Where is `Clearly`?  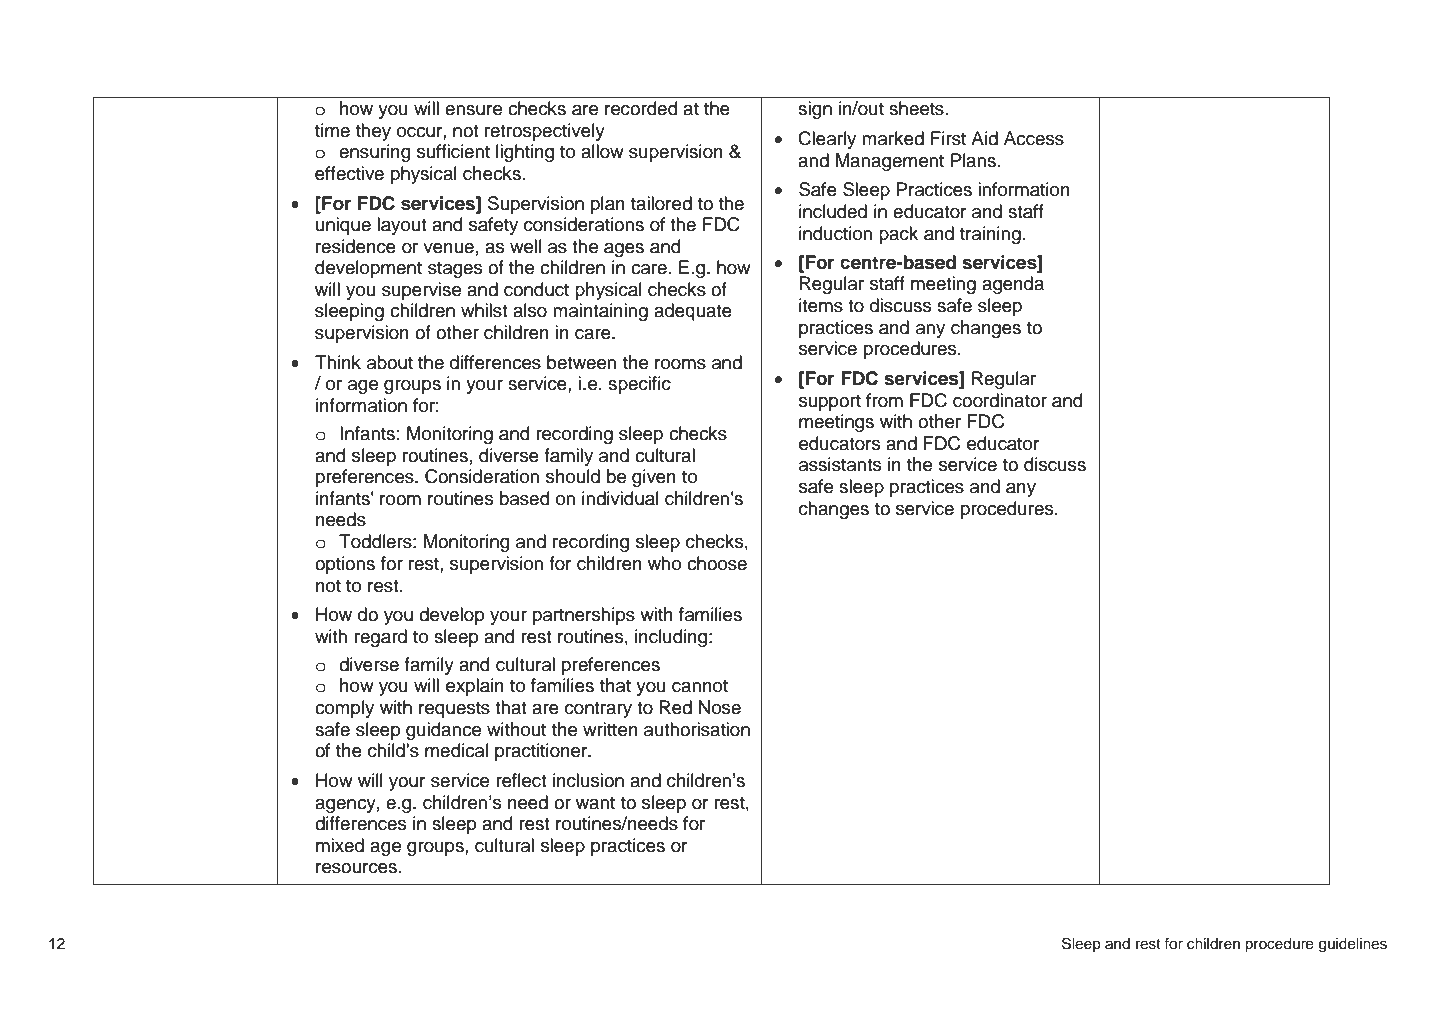 Clearly is located at coordinates (827, 140).
